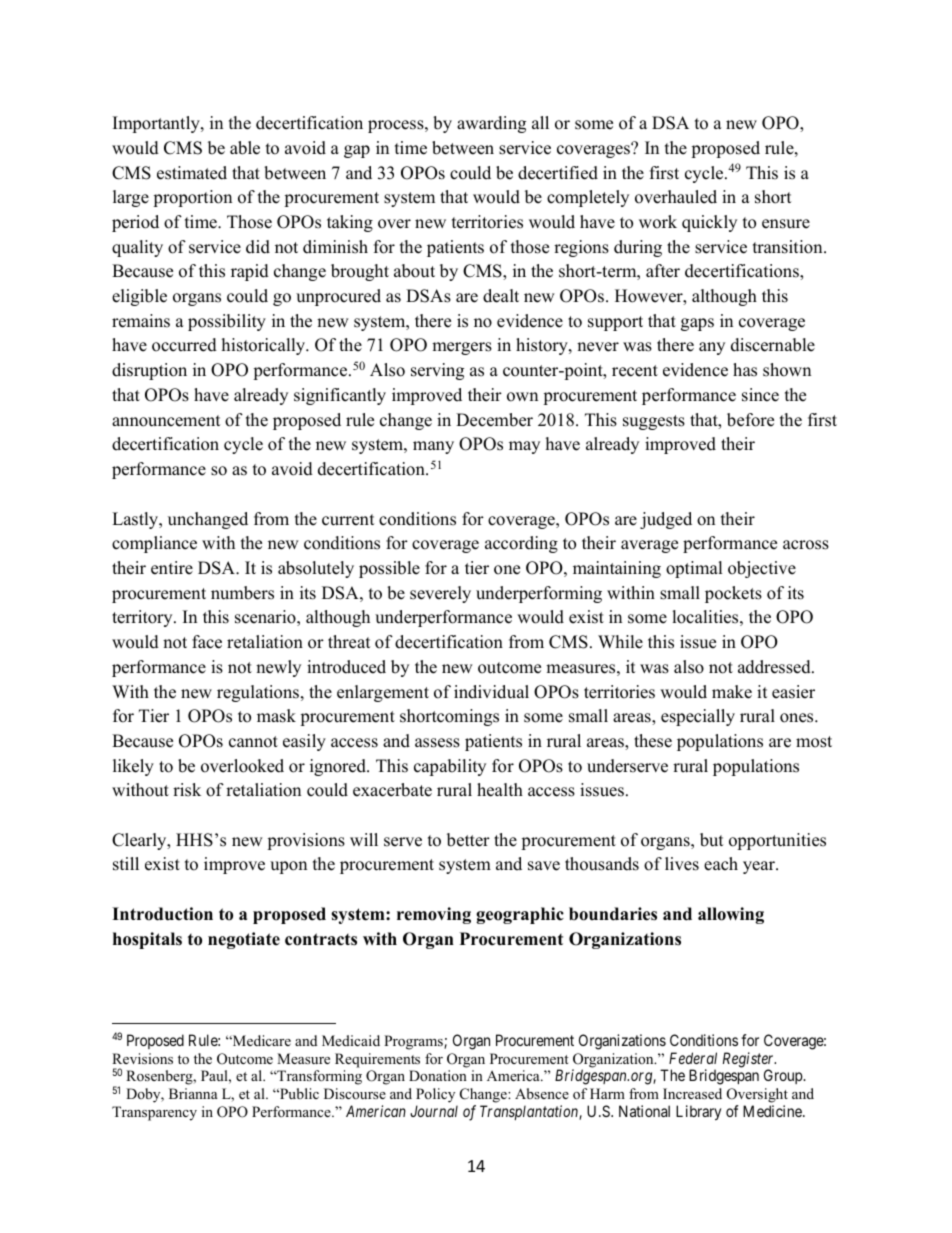 The width and height of the screenshot is (952, 1233). I want to click on Register, so click(749, 1061).
